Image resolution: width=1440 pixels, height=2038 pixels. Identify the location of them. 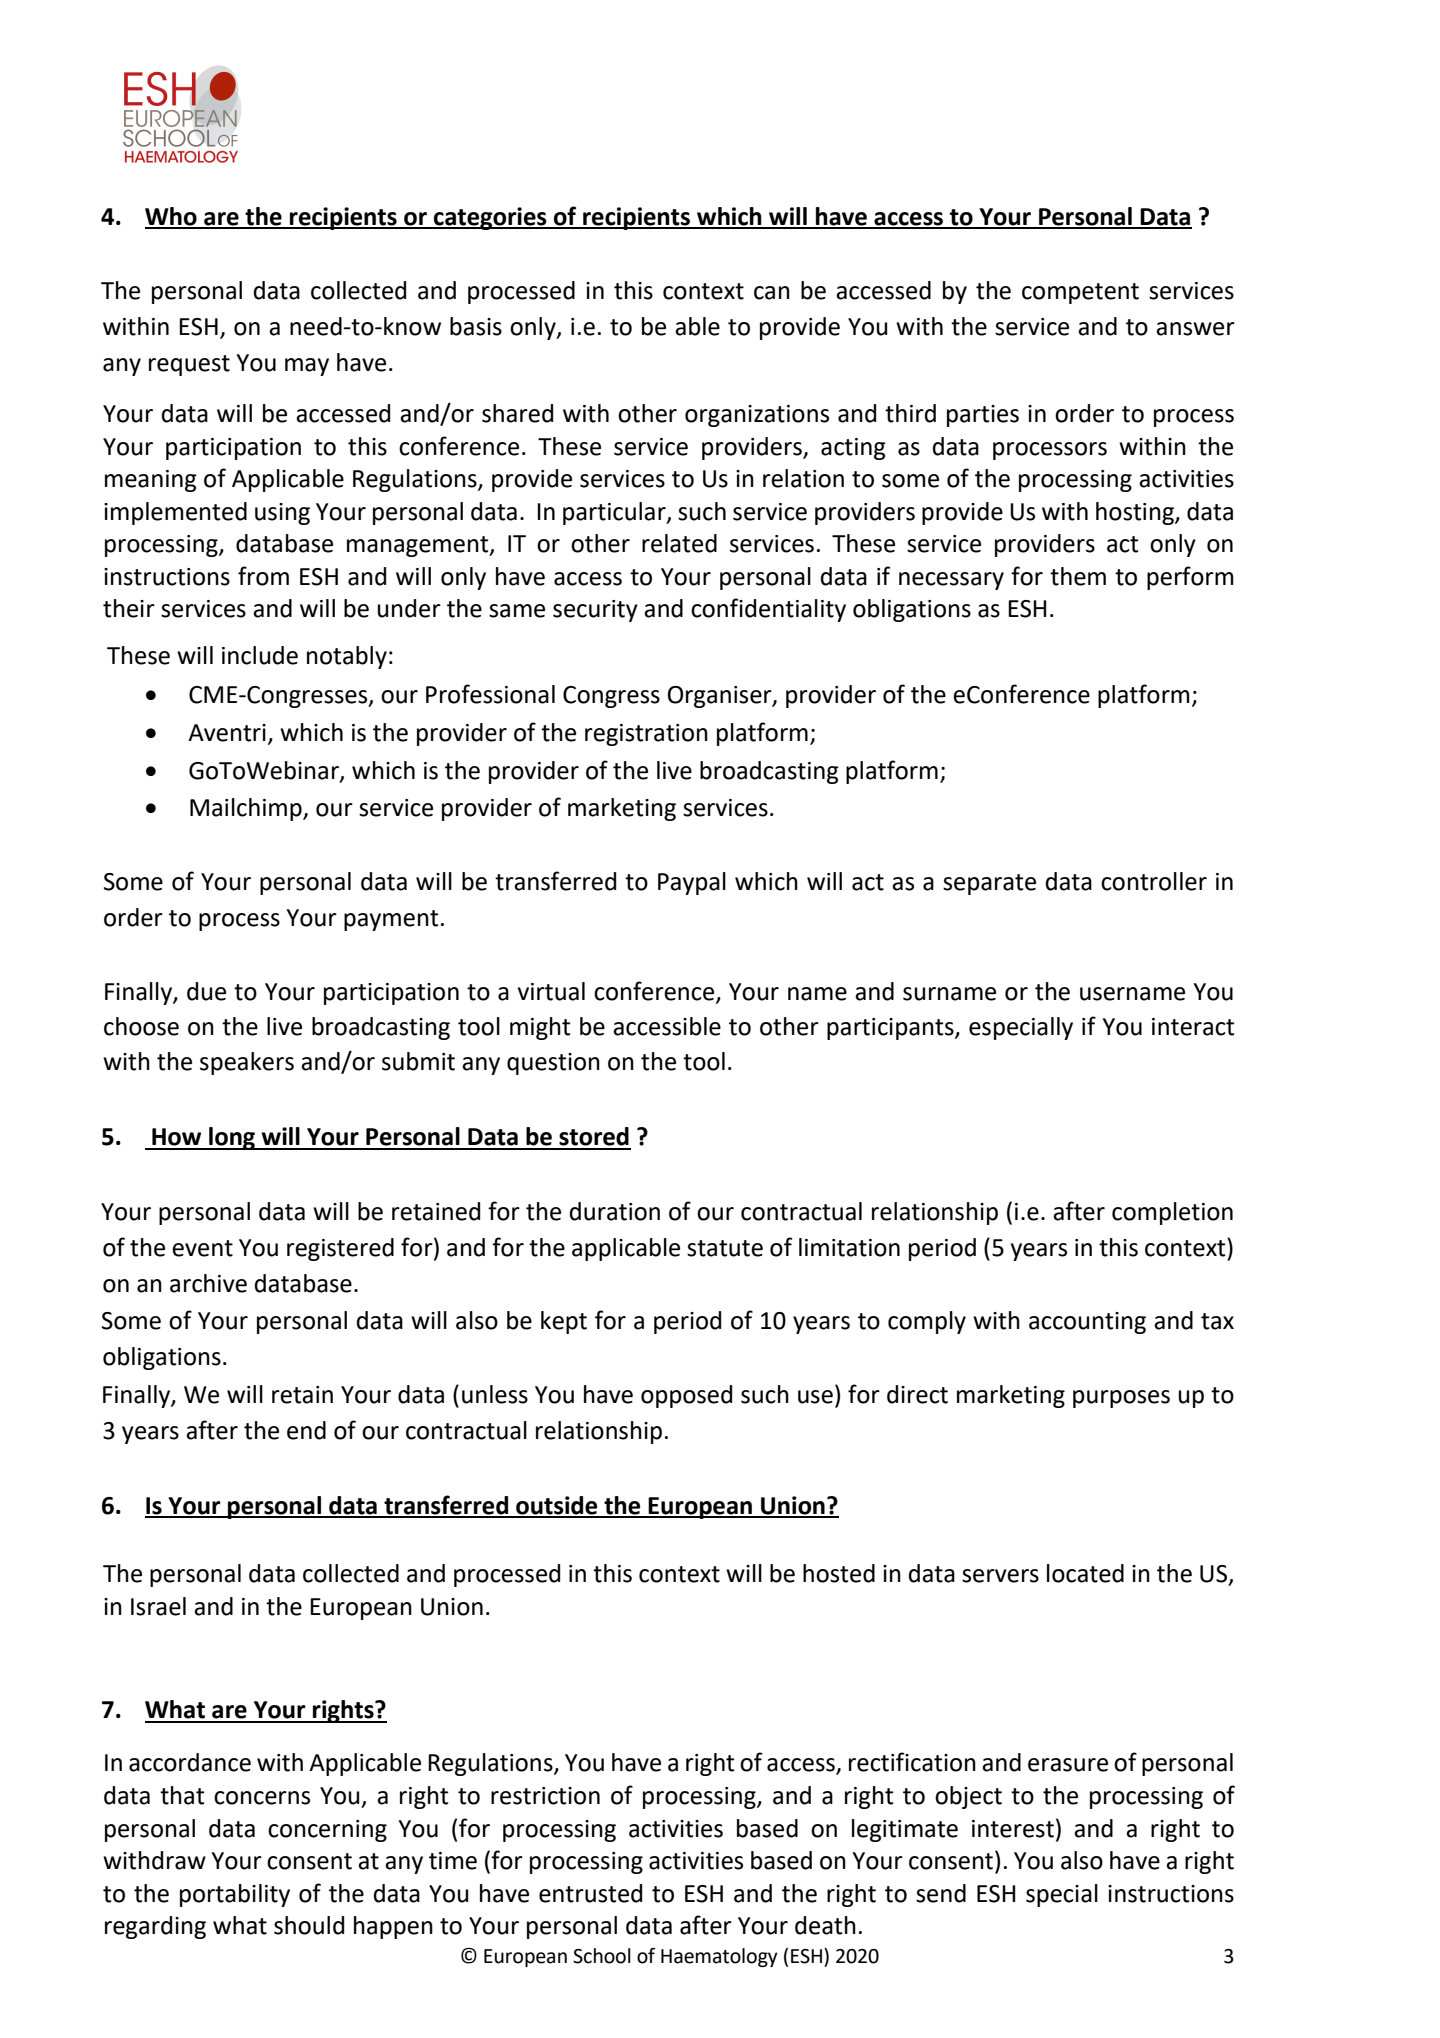
(1078, 576).
